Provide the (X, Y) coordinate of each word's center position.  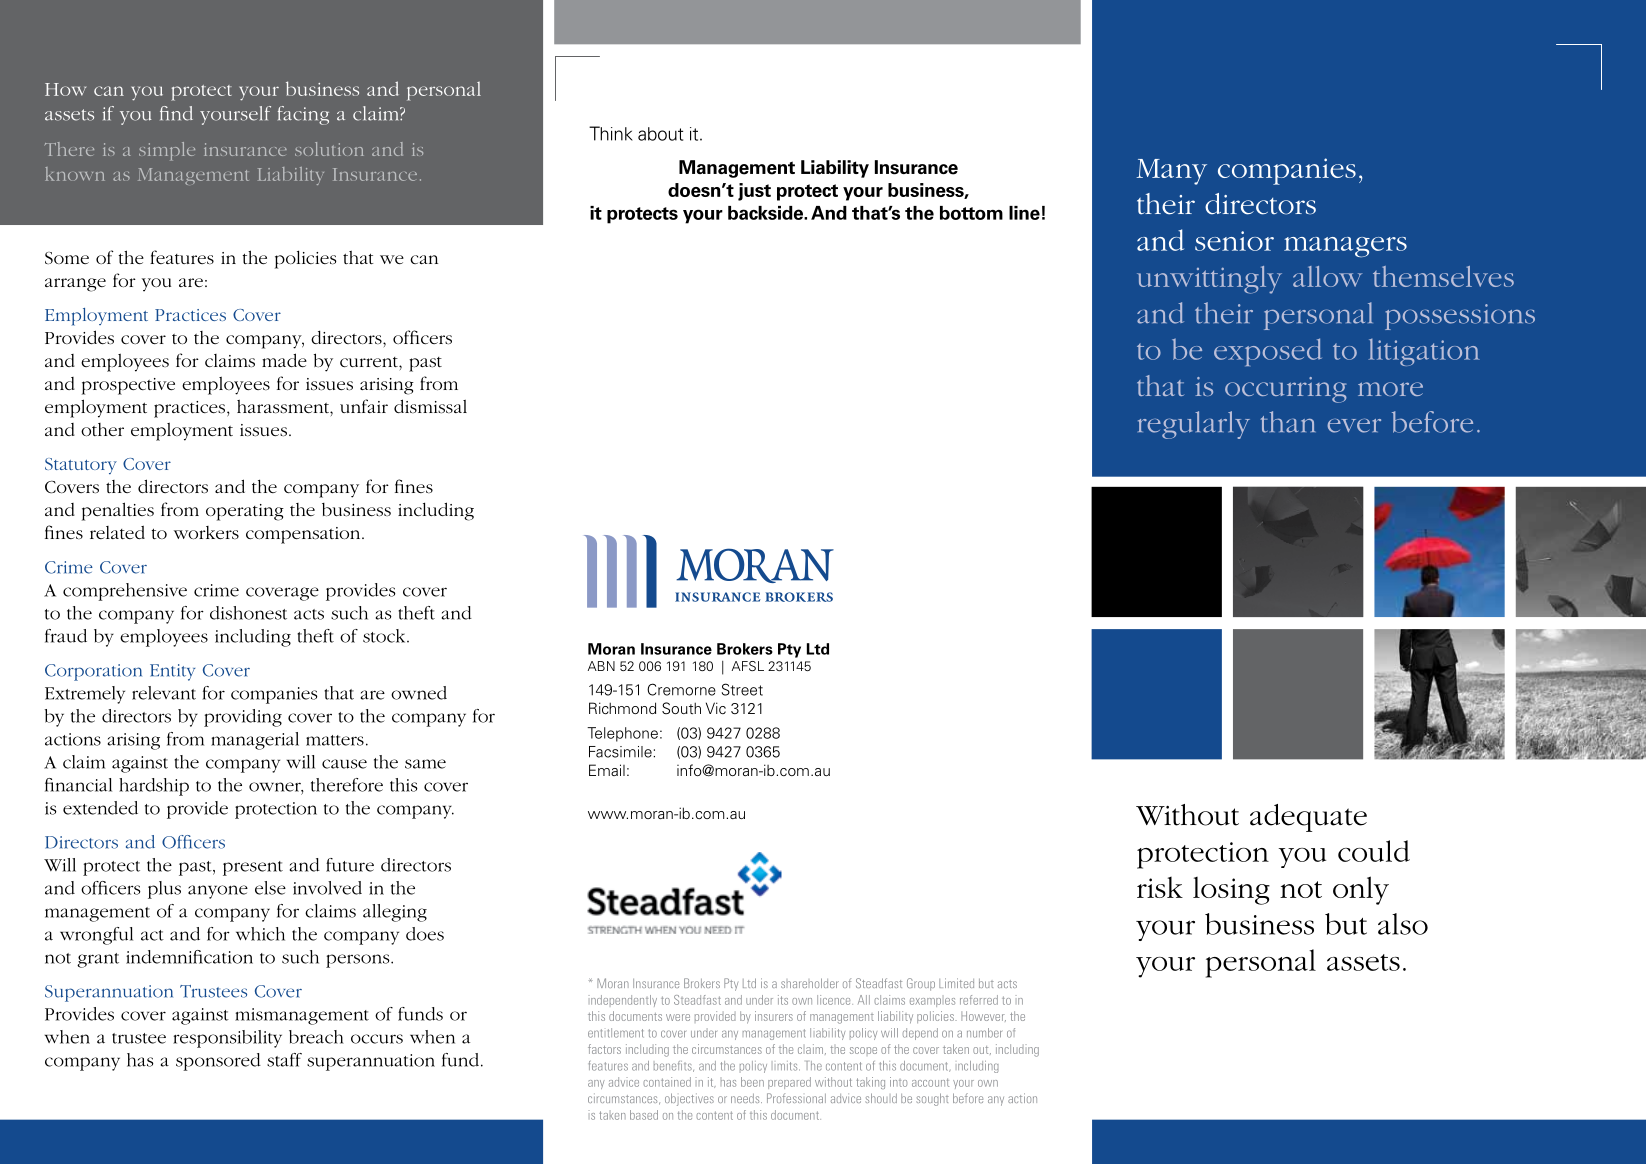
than (1287, 422)
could (1374, 851)
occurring (1286, 390)
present (253, 868)
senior (1234, 241)
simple (167, 151)
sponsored (218, 1062)
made (284, 360)
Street (742, 689)
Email (607, 770)
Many (1171, 172)
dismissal (430, 406)
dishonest (248, 613)
